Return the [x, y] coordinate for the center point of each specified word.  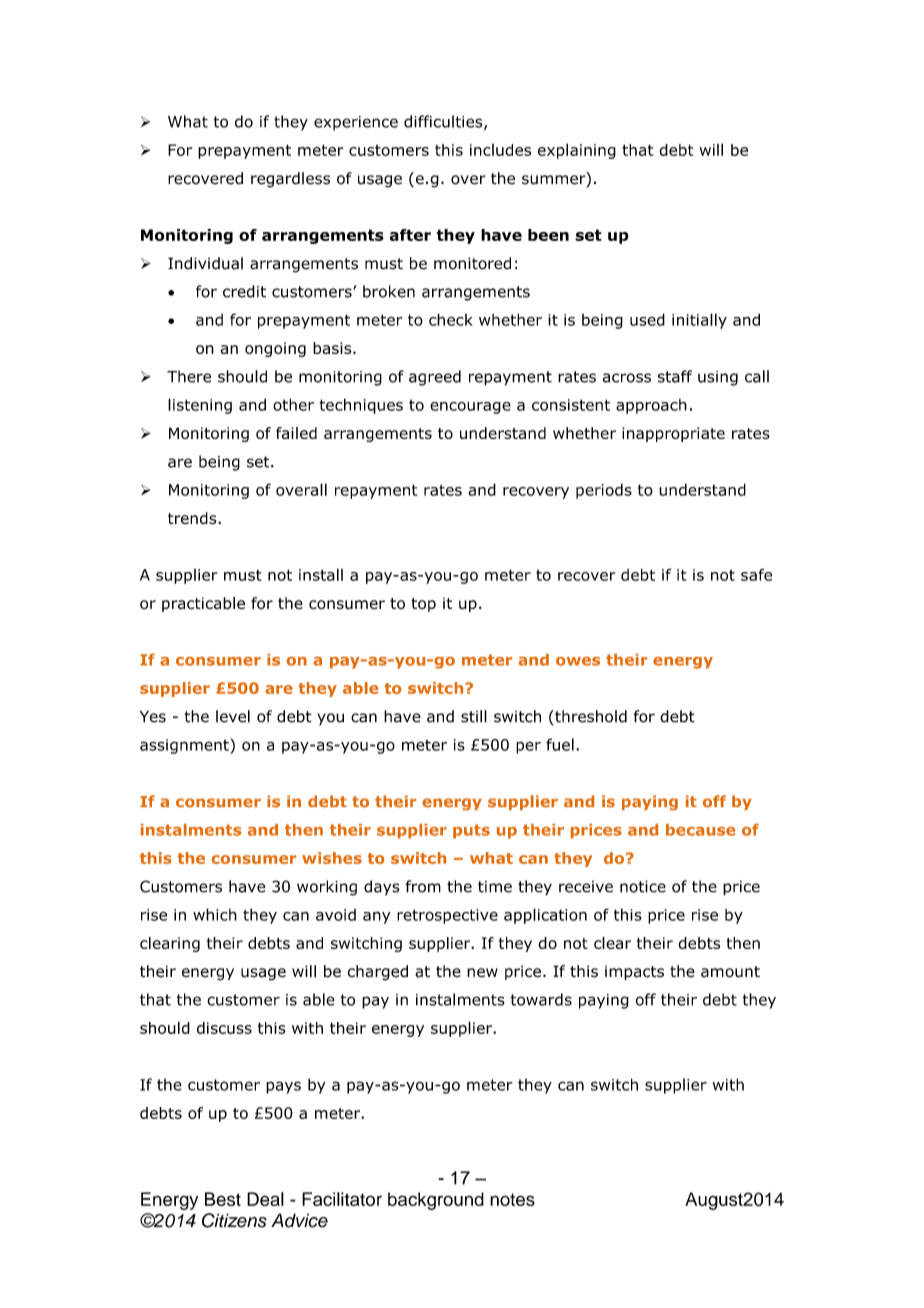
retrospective [447, 916]
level [233, 716]
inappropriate [673, 434]
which [215, 914]
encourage [470, 408]
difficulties [444, 122]
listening [200, 406]
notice [643, 886]
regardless [290, 180]
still [474, 716]
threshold [590, 716]
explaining [577, 151]
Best [223, 1199]
